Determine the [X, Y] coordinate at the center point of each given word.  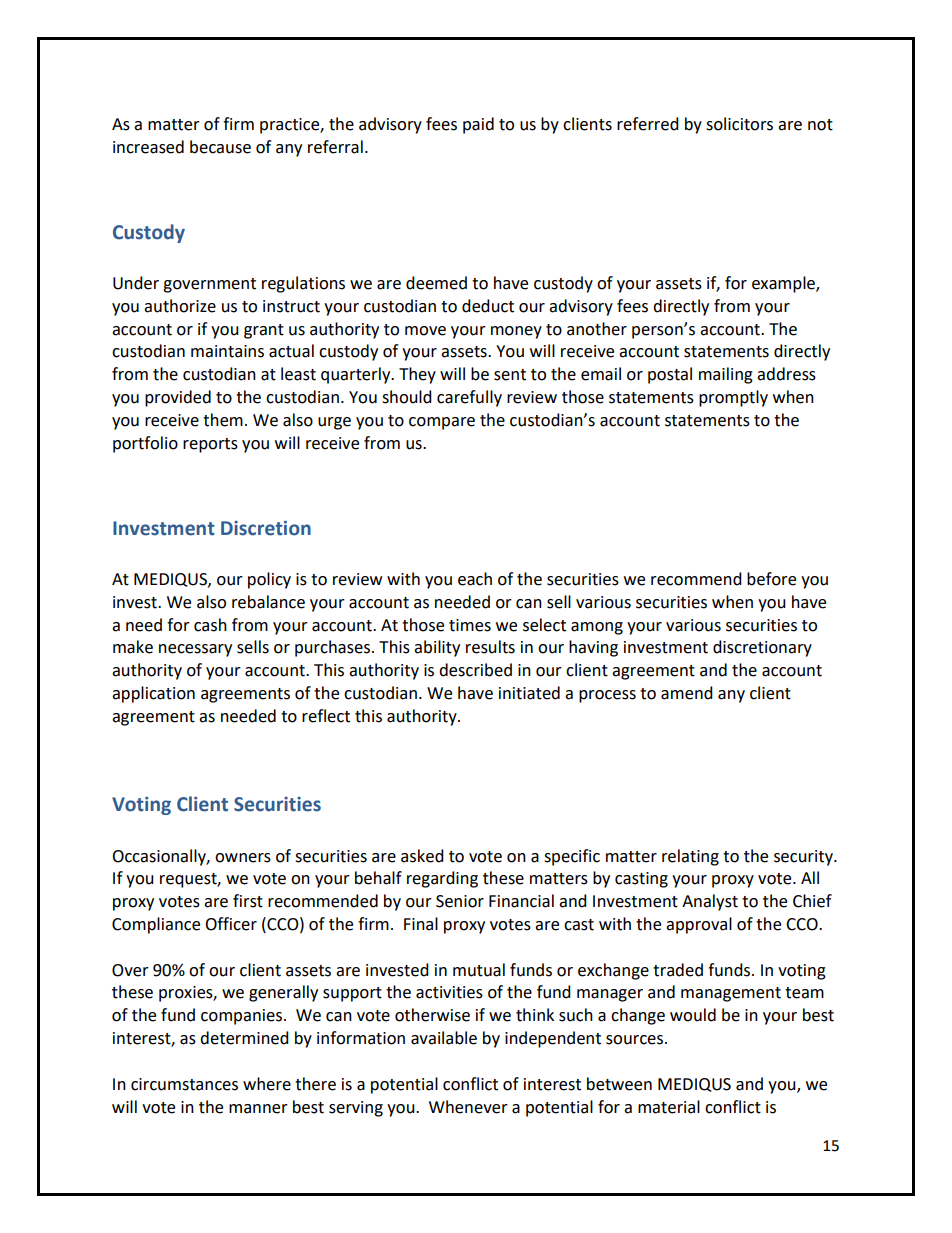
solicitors [739, 124]
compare [442, 423]
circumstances [184, 1084]
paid [478, 125]
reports [210, 445]
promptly [733, 398]
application [153, 694]
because [220, 147]
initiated [529, 693]
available [444, 1038]
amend [687, 693]
